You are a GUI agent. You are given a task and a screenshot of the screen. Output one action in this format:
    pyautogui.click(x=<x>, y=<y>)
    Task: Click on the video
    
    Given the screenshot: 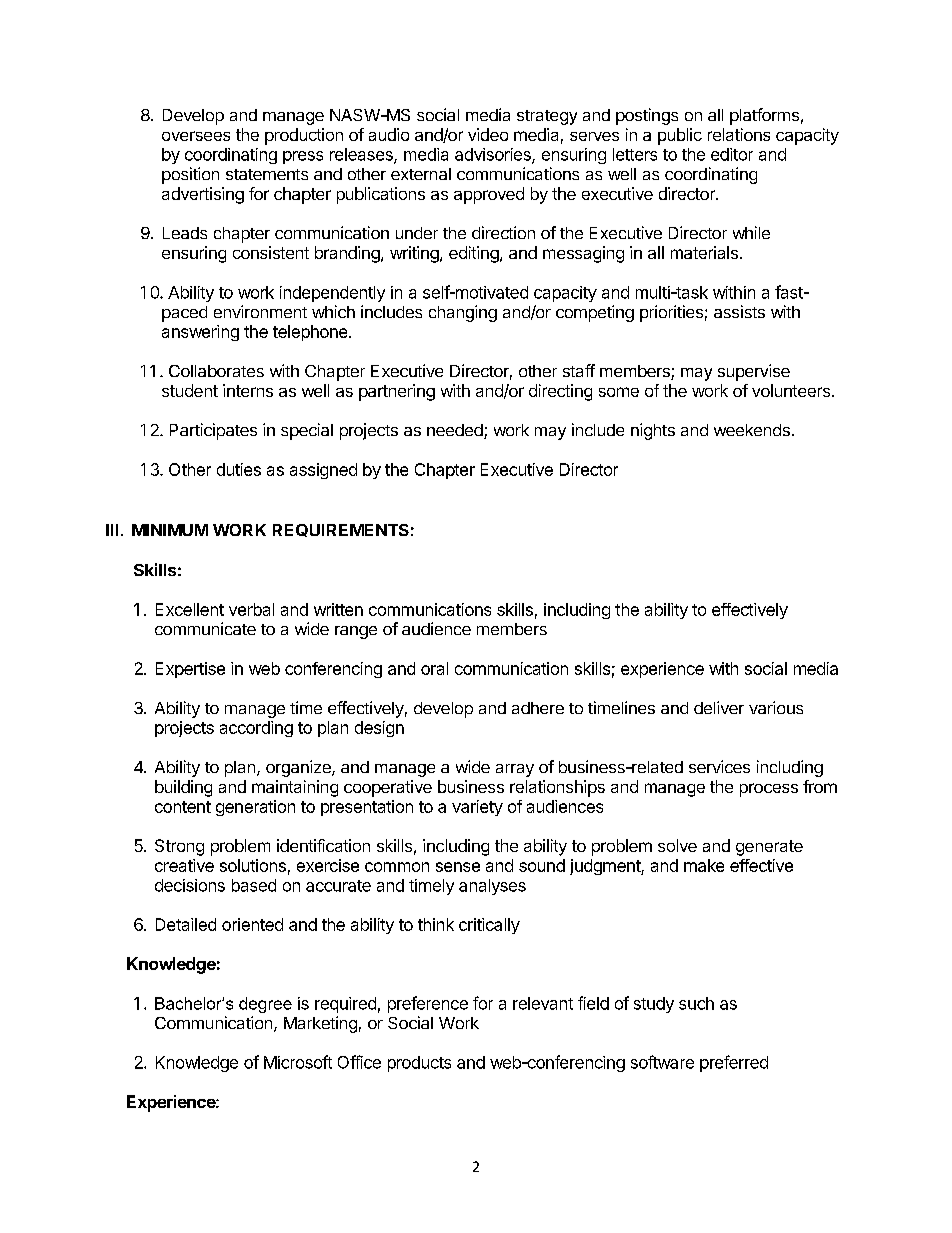 What is the action you would take?
    pyautogui.click(x=488, y=134)
